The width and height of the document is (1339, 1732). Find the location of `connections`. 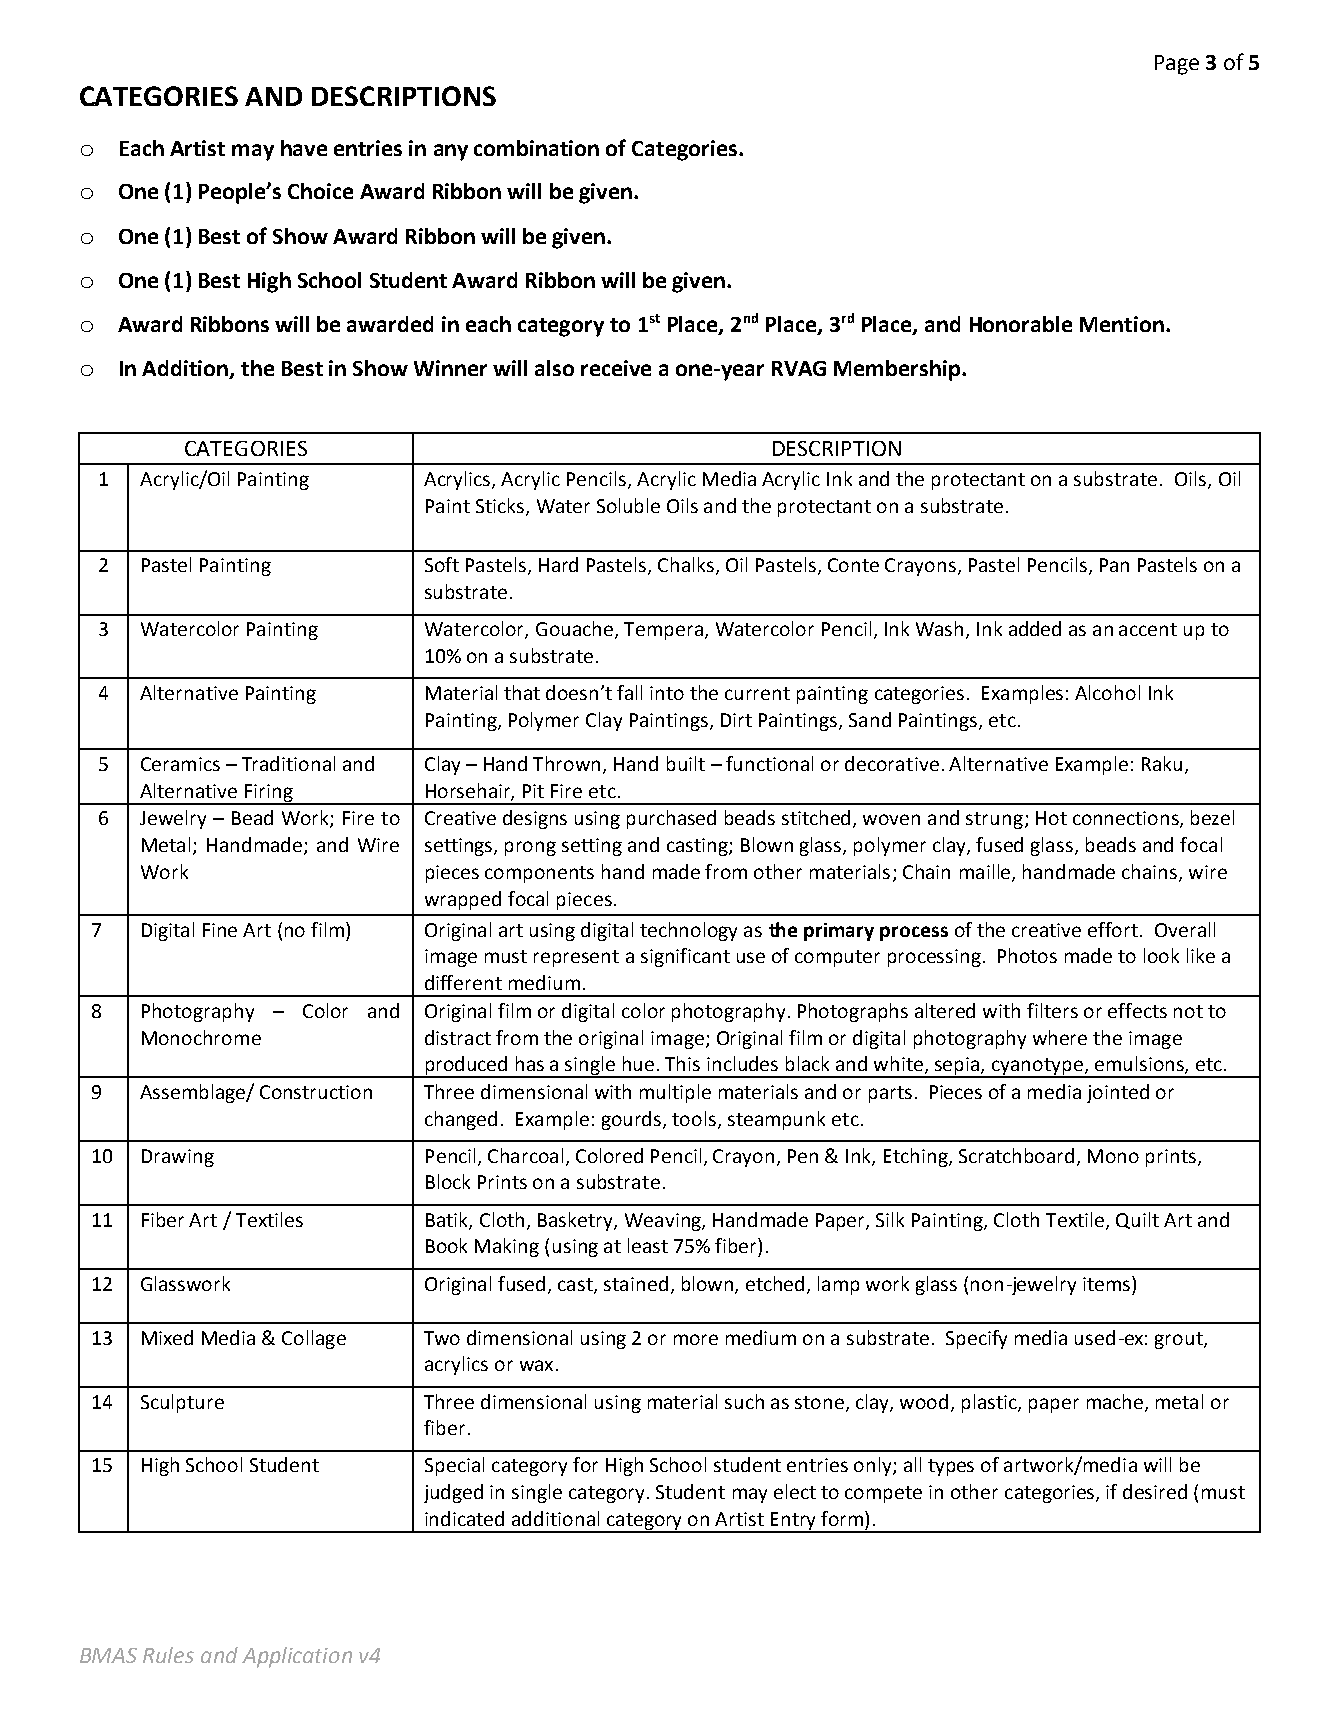

connections is located at coordinates (1127, 819).
